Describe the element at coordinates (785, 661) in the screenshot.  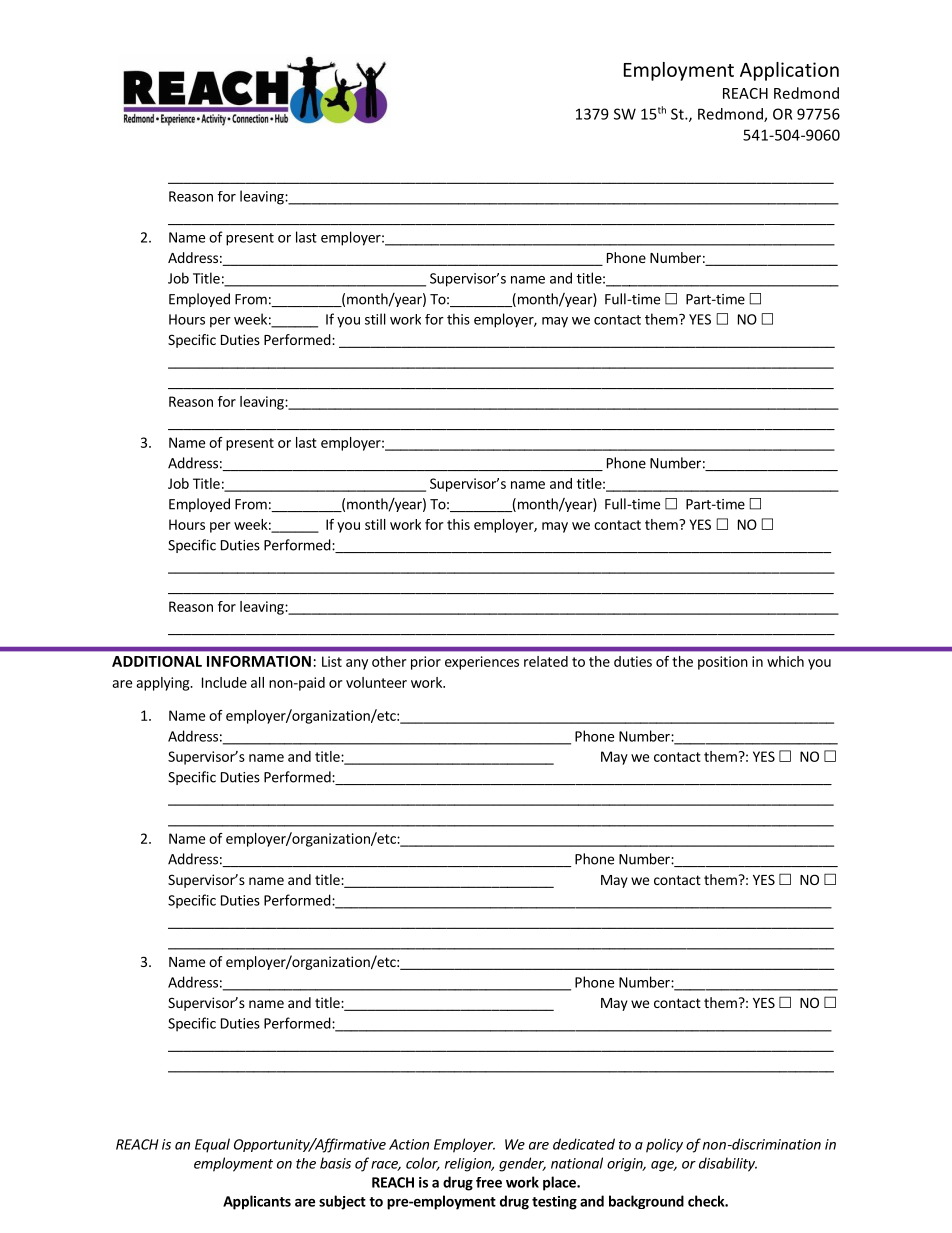
I see `which` at that location.
